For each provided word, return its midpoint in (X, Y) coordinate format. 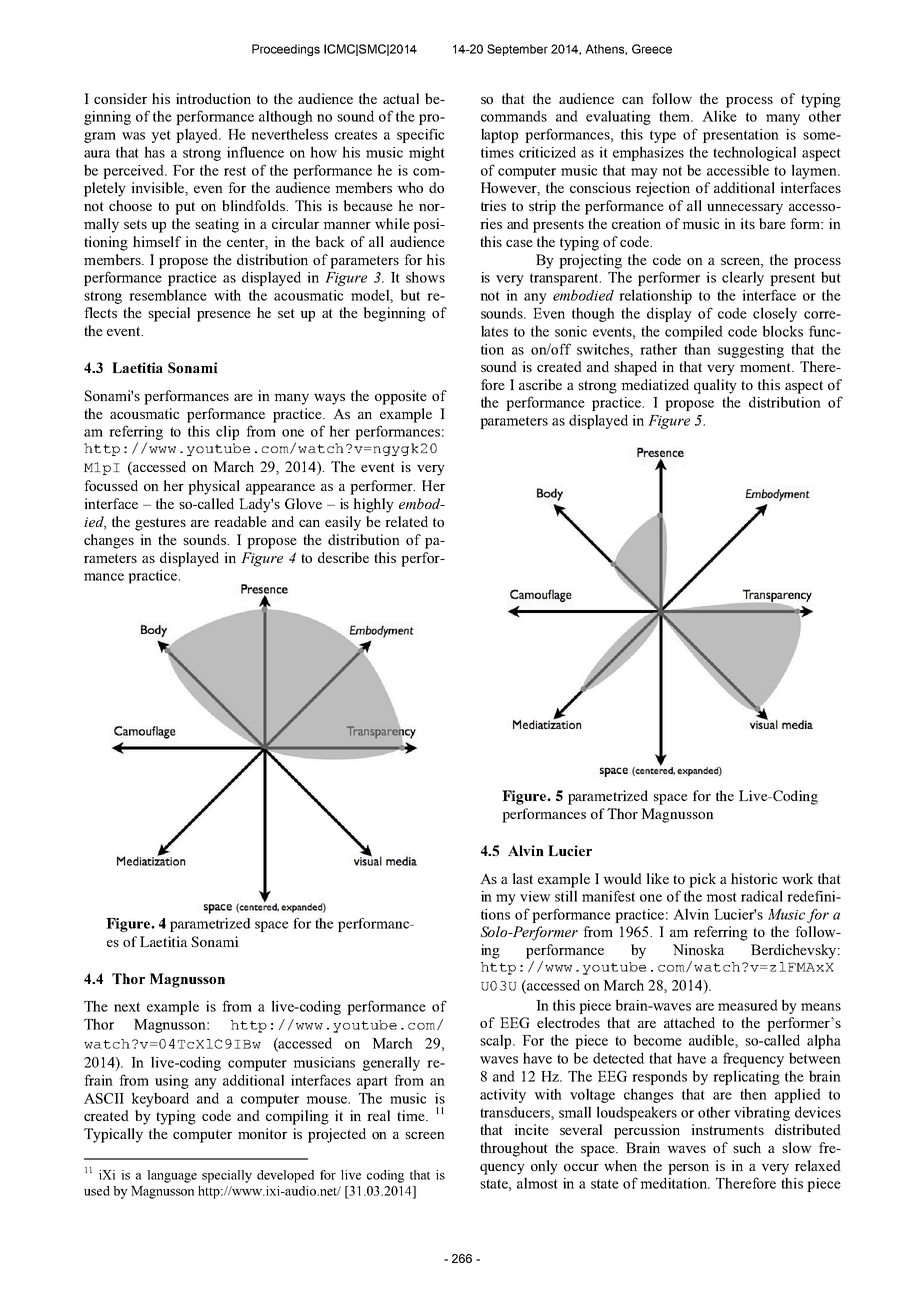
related (406, 521)
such (747, 1147)
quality (715, 386)
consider (120, 98)
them (676, 116)
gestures (160, 524)
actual (401, 98)
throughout (514, 1149)
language (172, 1176)
